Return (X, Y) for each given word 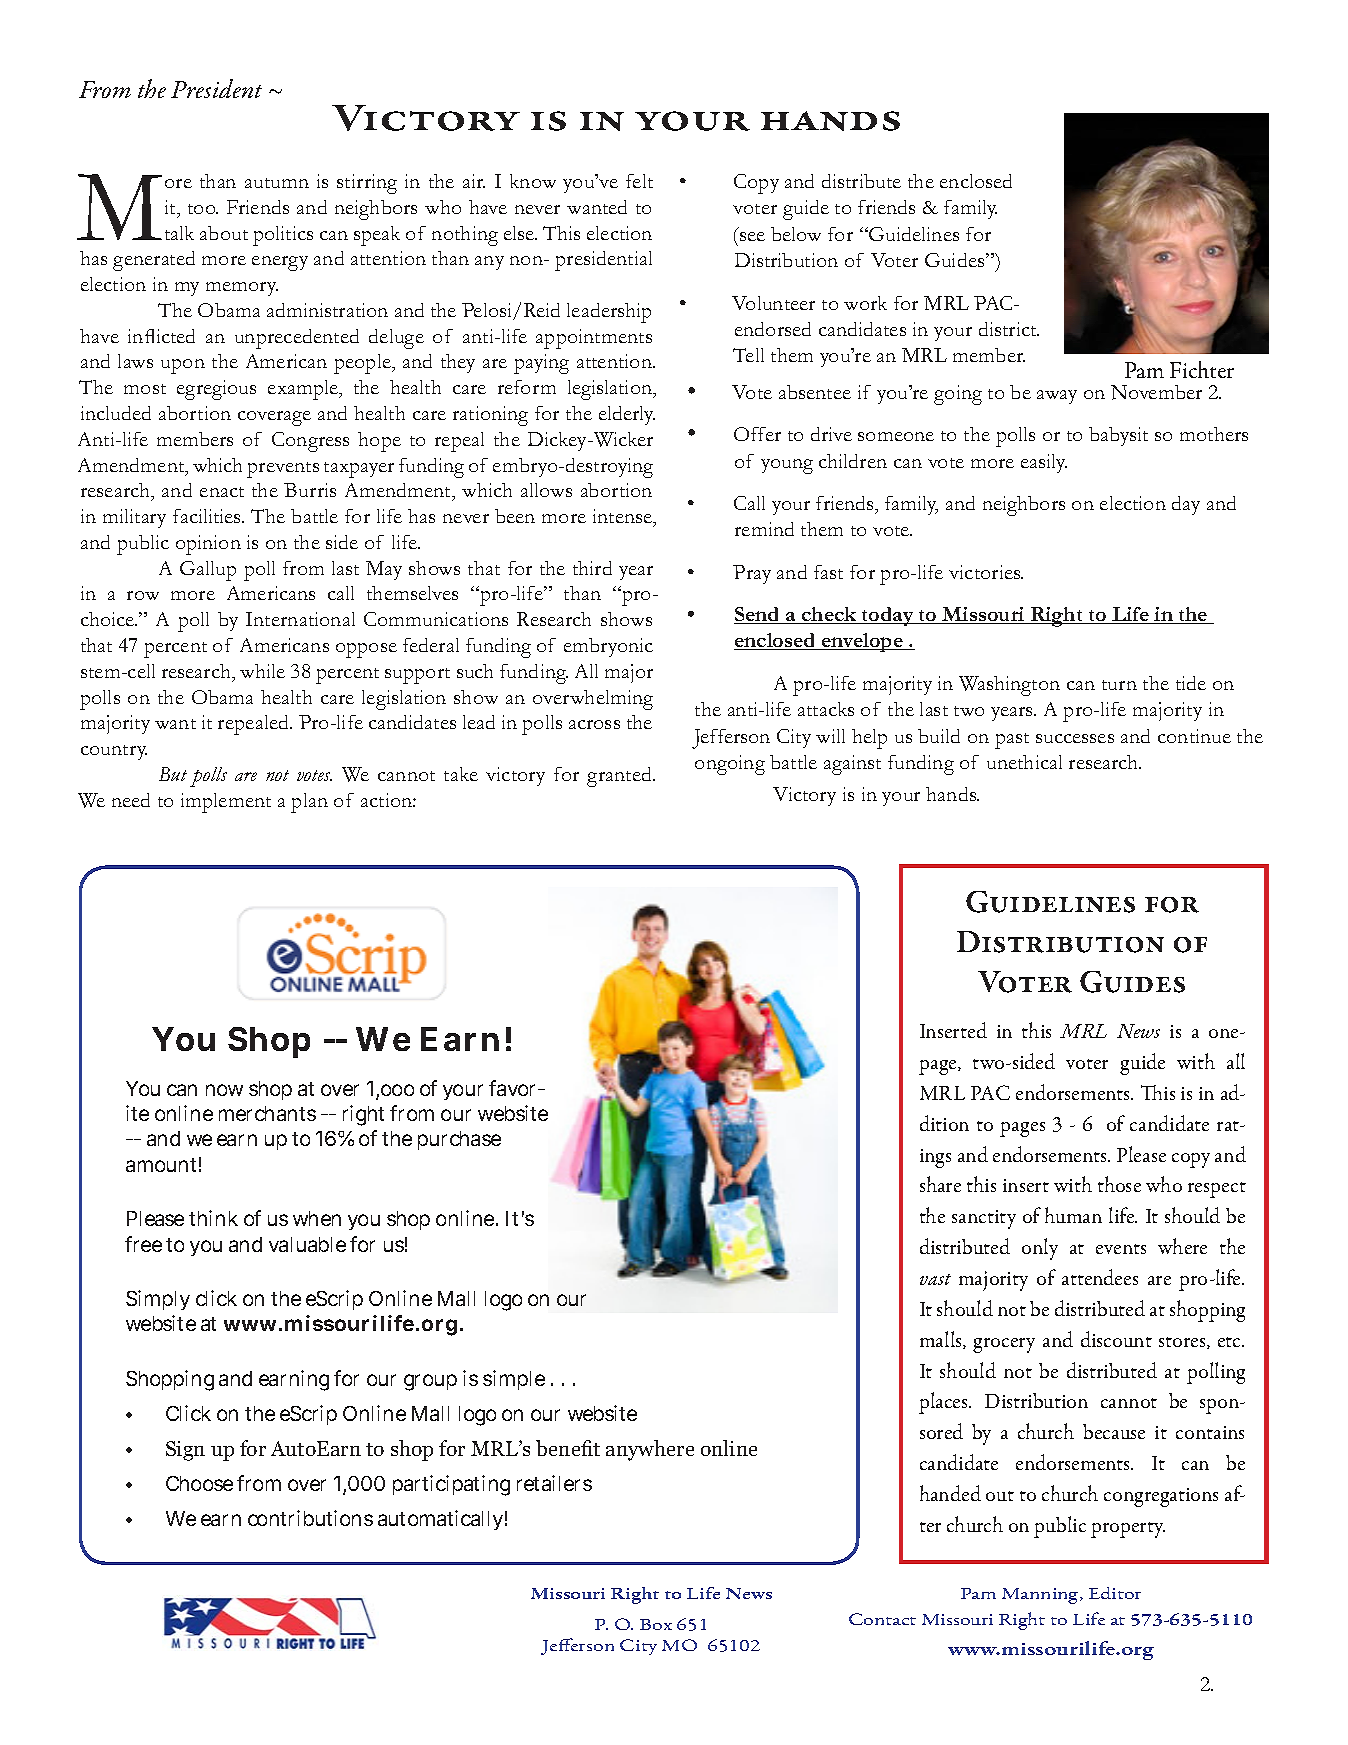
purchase (459, 1140)
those (1119, 1184)
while (262, 671)
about (224, 233)
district (1009, 329)
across (594, 724)
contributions (310, 1518)
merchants (267, 1113)
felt (639, 181)
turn (1119, 685)
